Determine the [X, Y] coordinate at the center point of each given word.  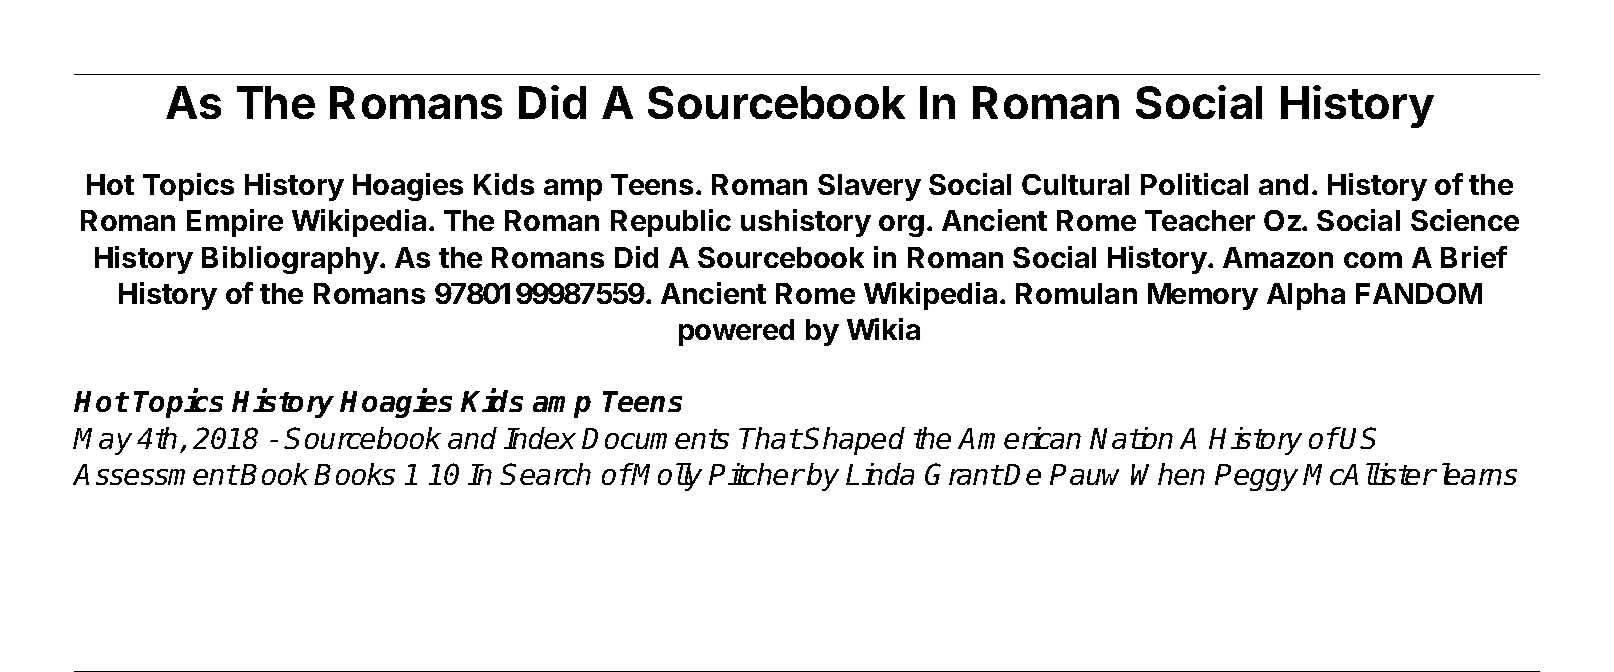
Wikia [883, 329]
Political [1194, 184]
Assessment [155, 474]
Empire [235, 223]
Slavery [869, 187]
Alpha [1306, 296]
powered [736, 332]
